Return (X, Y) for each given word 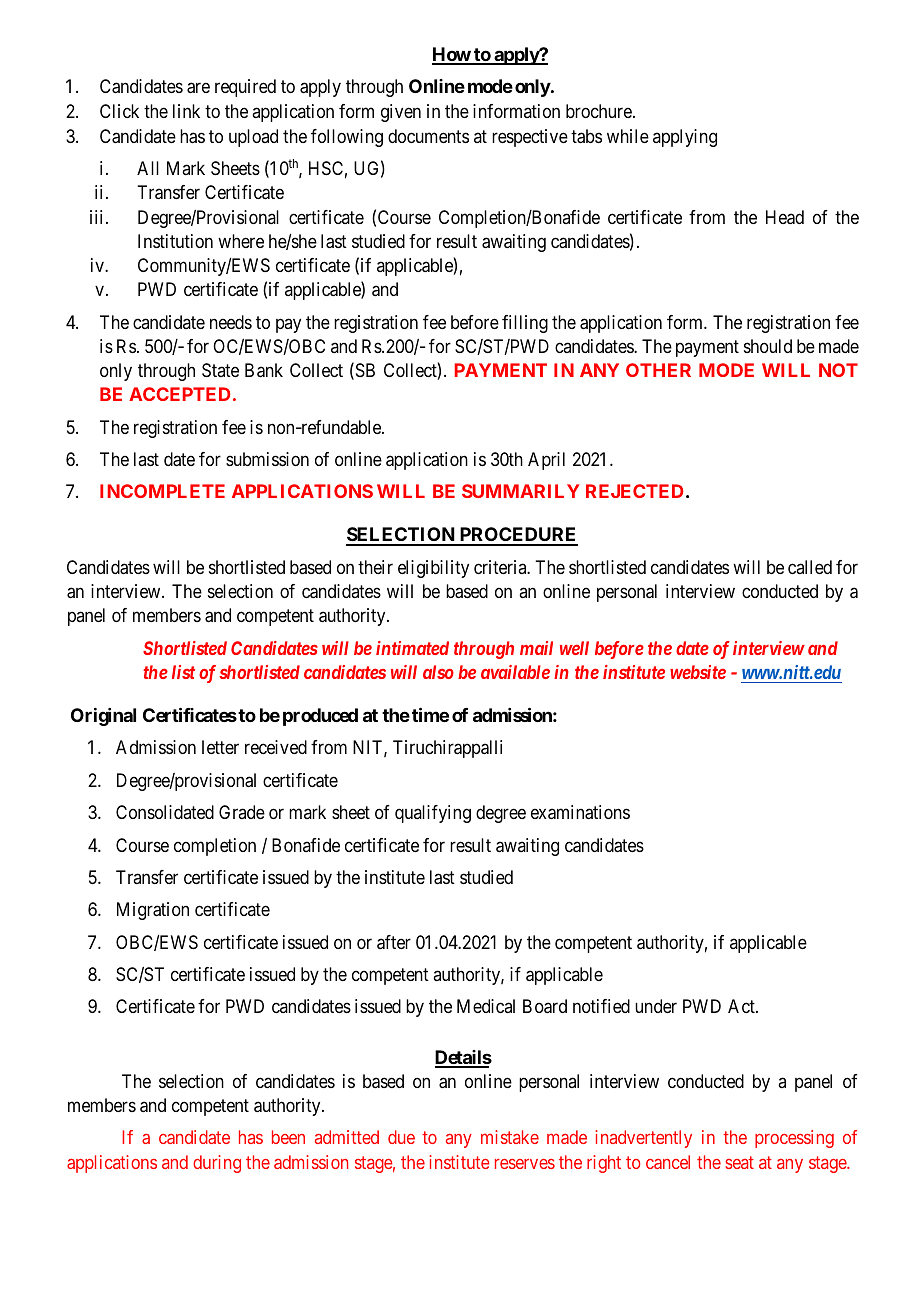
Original (103, 717)
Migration (153, 911)
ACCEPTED (180, 394)
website (698, 672)
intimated (412, 648)
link (186, 111)
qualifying (433, 814)
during (217, 1164)
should (768, 346)
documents (428, 136)
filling (525, 324)
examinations (580, 812)
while (628, 136)
